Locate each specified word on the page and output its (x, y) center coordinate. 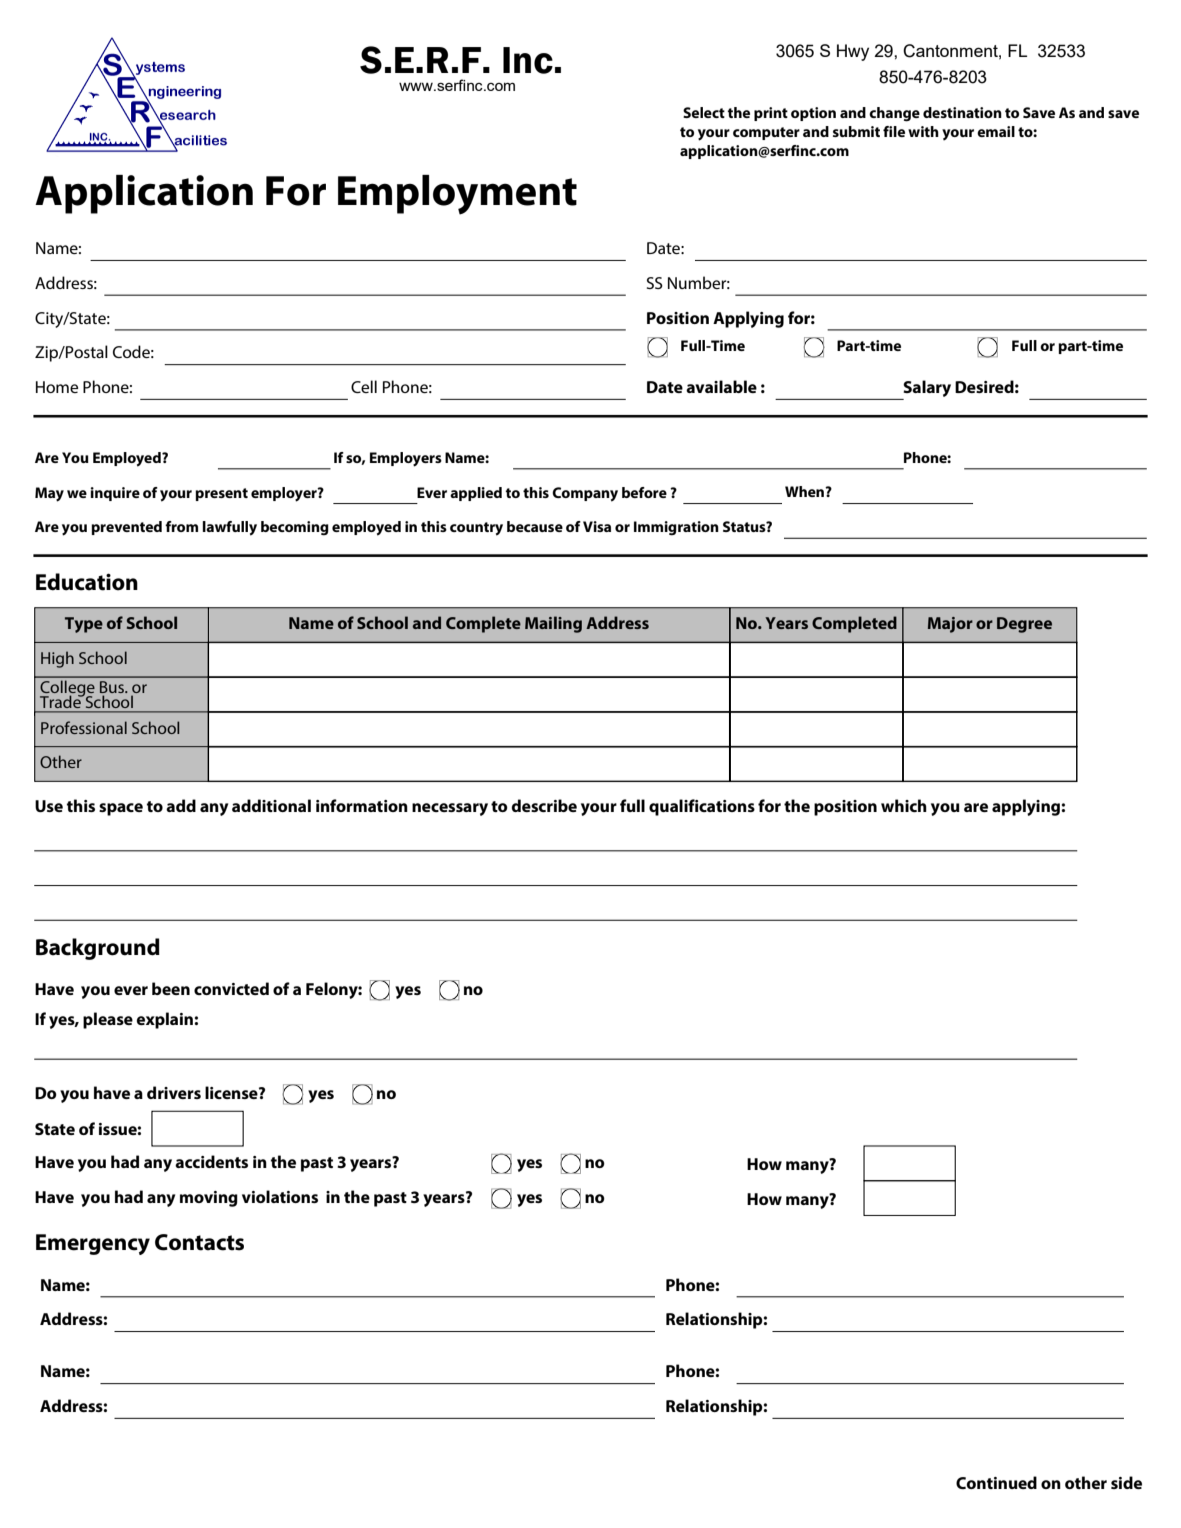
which (904, 805)
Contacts (199, 1242)
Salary (927, 388)
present (221, 494)
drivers (174, 1092)
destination (962, 112)
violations (280, 1196)
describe (544, 805)
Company (585, 494)
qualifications (702, 807)
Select (704, 112)
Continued (996, 1482)
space (121, 809)
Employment (457, 195)
